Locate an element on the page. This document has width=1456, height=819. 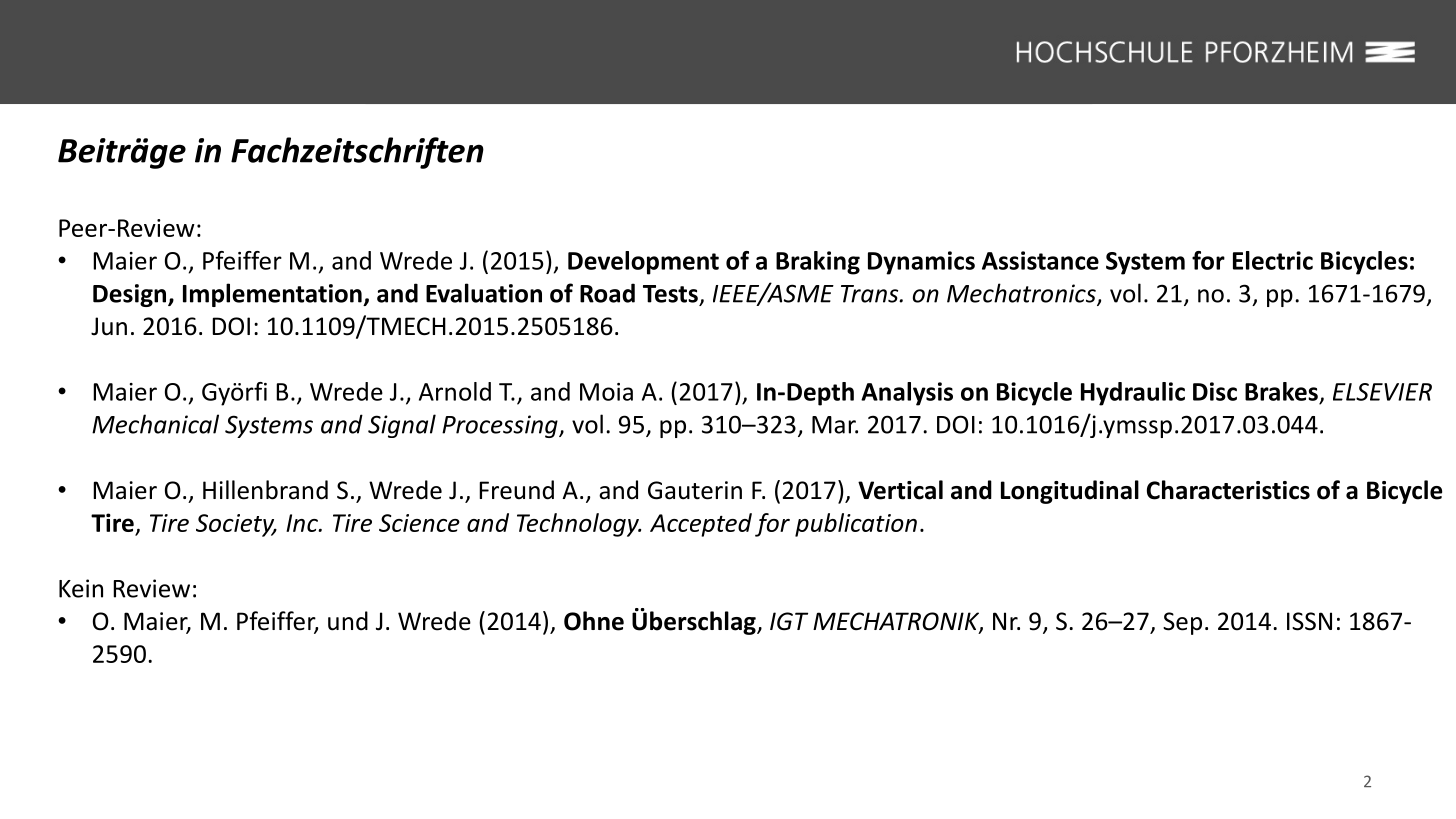
Processing is located at coordinates (501, 426).
